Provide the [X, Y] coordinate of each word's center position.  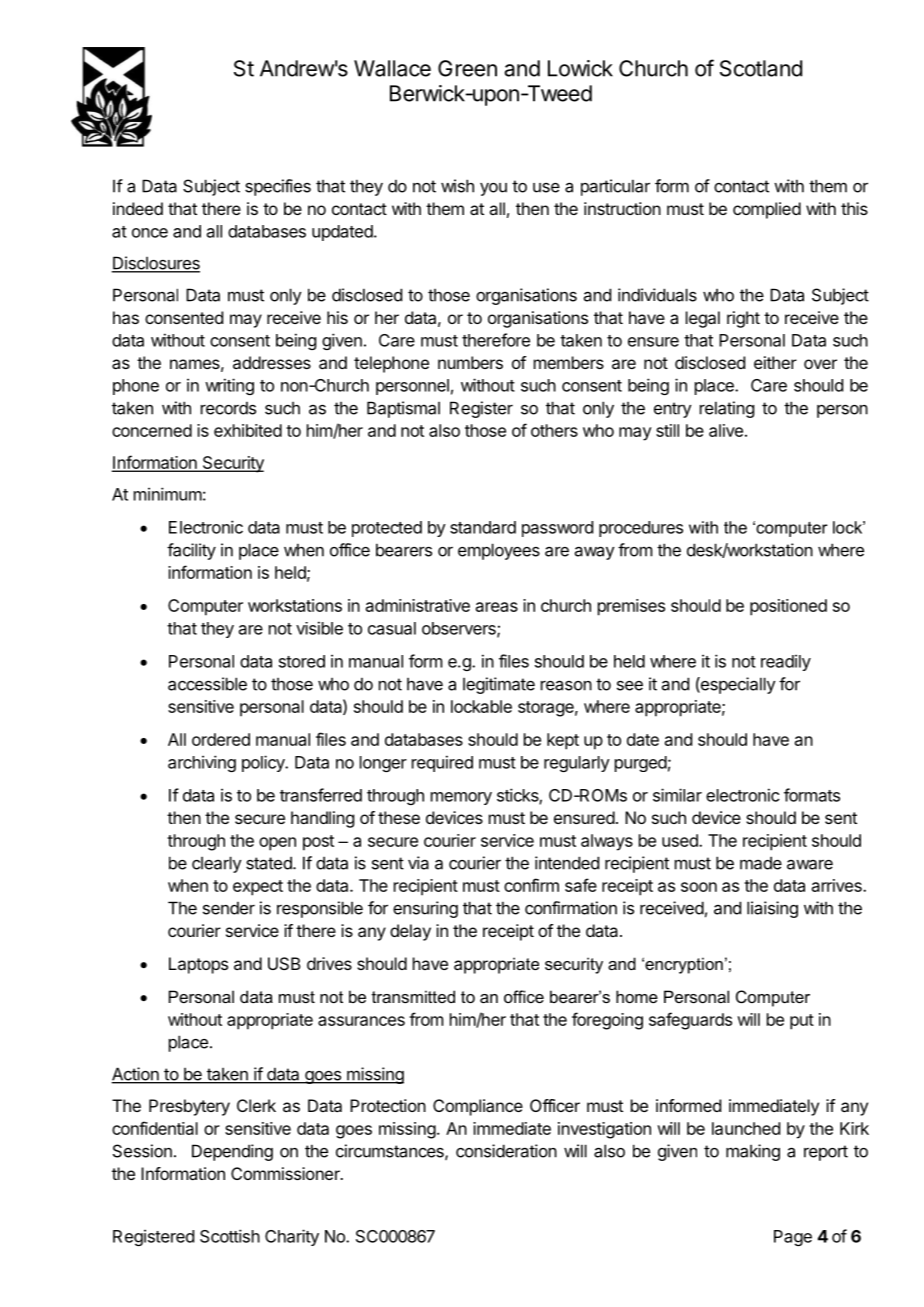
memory [461, 798]
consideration [506, 1151]
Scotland [761, 68]
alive [726, 430]
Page [793, 1238]
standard [483, 527]
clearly [216, 864]
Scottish [230, 1236]
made [761, 863]
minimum [168, 494]
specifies [278, 187]
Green [467, 68]
